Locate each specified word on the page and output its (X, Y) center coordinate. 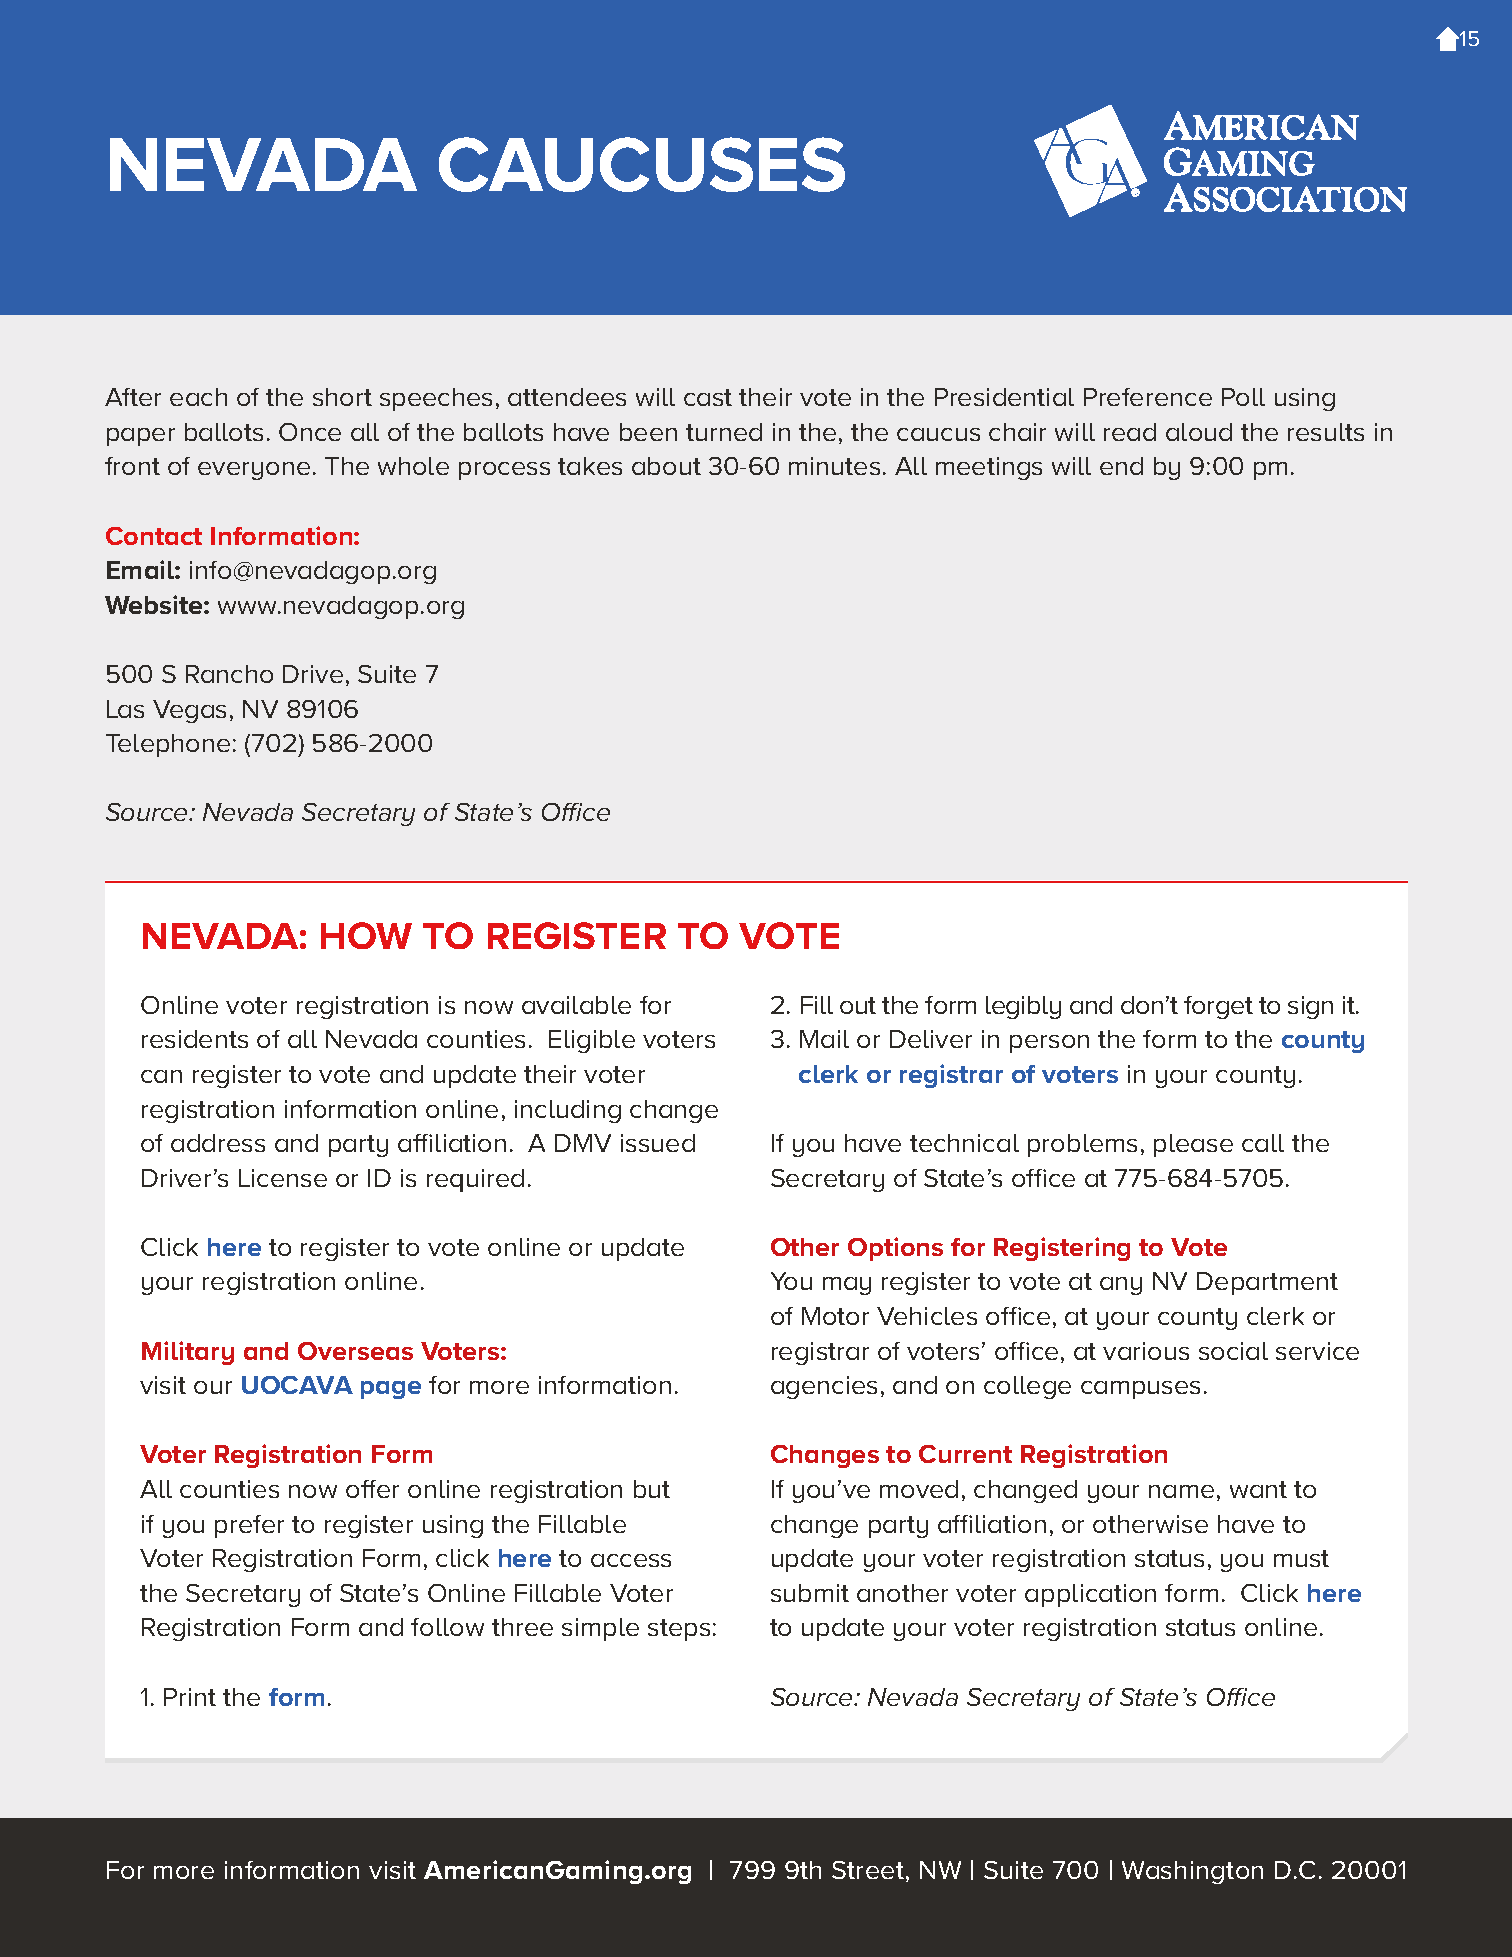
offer (372, 1489)
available (576, 1005)
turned (724, 432)
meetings (989, 468)
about (666, 466)
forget (1218, 1007)
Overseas (355, 1351)
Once (310, 432)
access (631, 1560)
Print (190, 1697)
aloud (1199, 432)
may (847, 1286)
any (1121, 1286)
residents (195, 1039)
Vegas (189, 711)
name (1181, 1491)
